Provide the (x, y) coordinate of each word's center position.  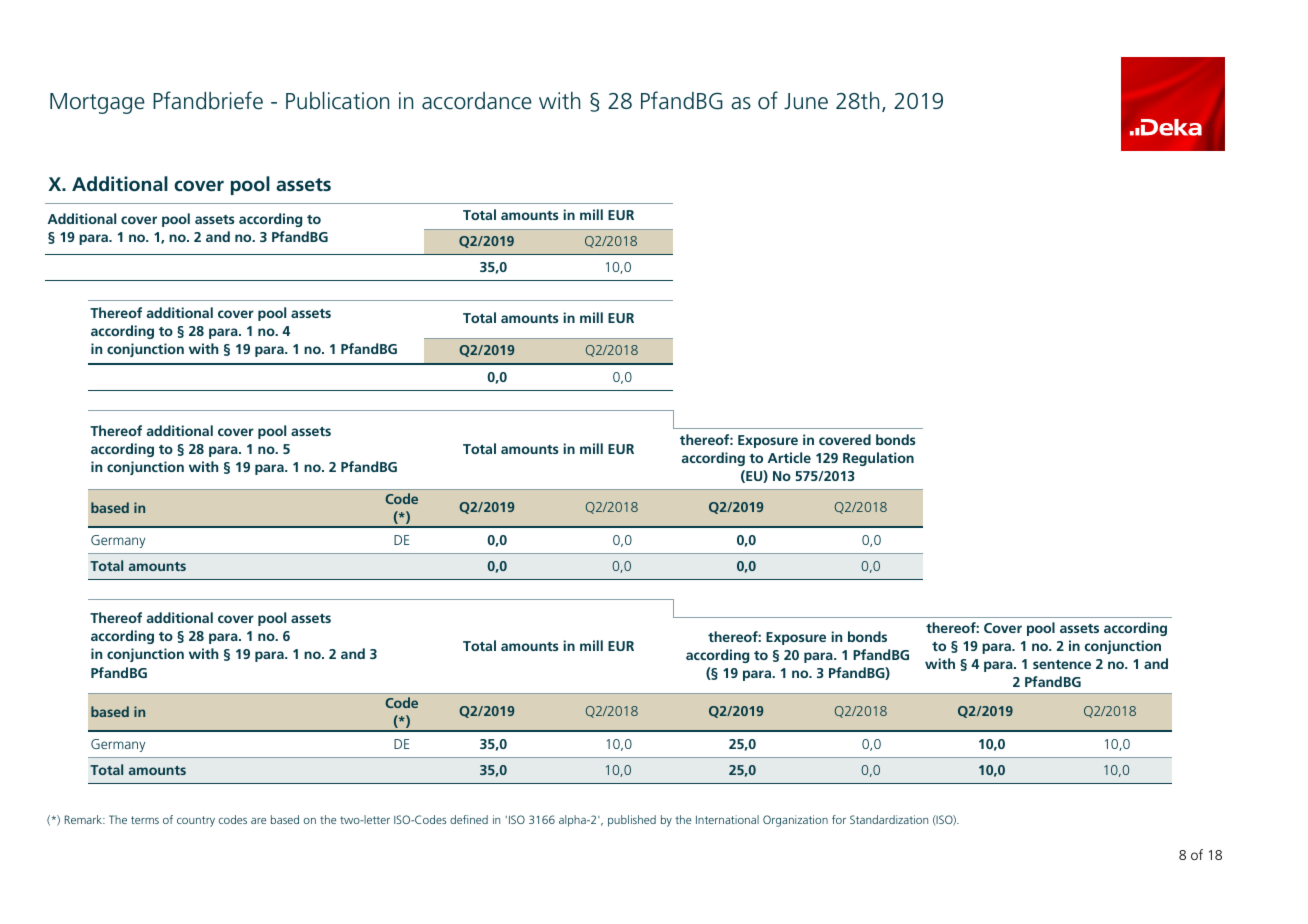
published (632, 821)
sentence (1062, 664)
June (806, 101)
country (196, 821)
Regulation (878, 459)
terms (145, 820)
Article (789, 457)
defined (469, 819)
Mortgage (97, 103)
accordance (477, 101)
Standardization (889, 819)
